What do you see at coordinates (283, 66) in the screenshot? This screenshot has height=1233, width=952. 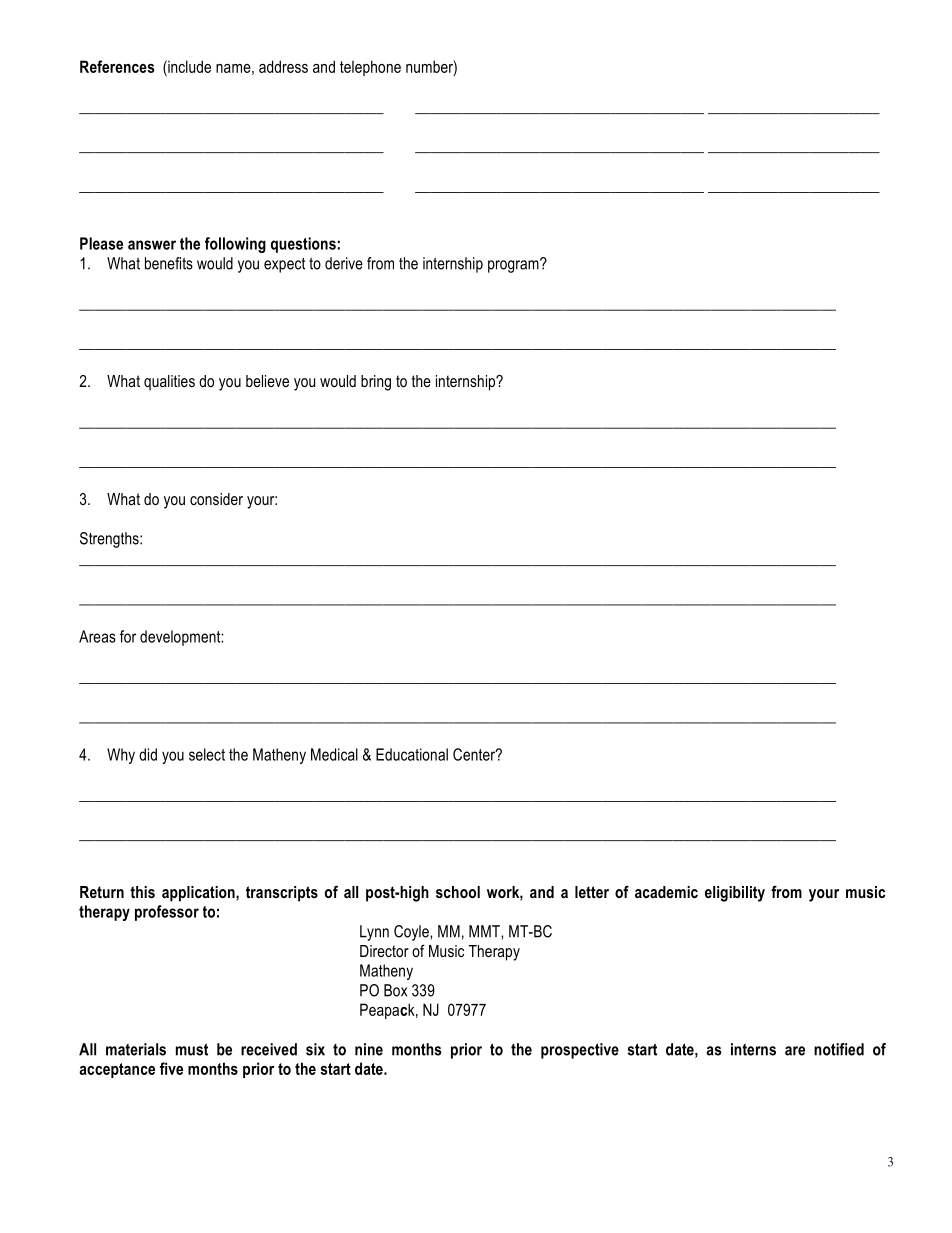 I see `address` at bounding box center [283, 66].
